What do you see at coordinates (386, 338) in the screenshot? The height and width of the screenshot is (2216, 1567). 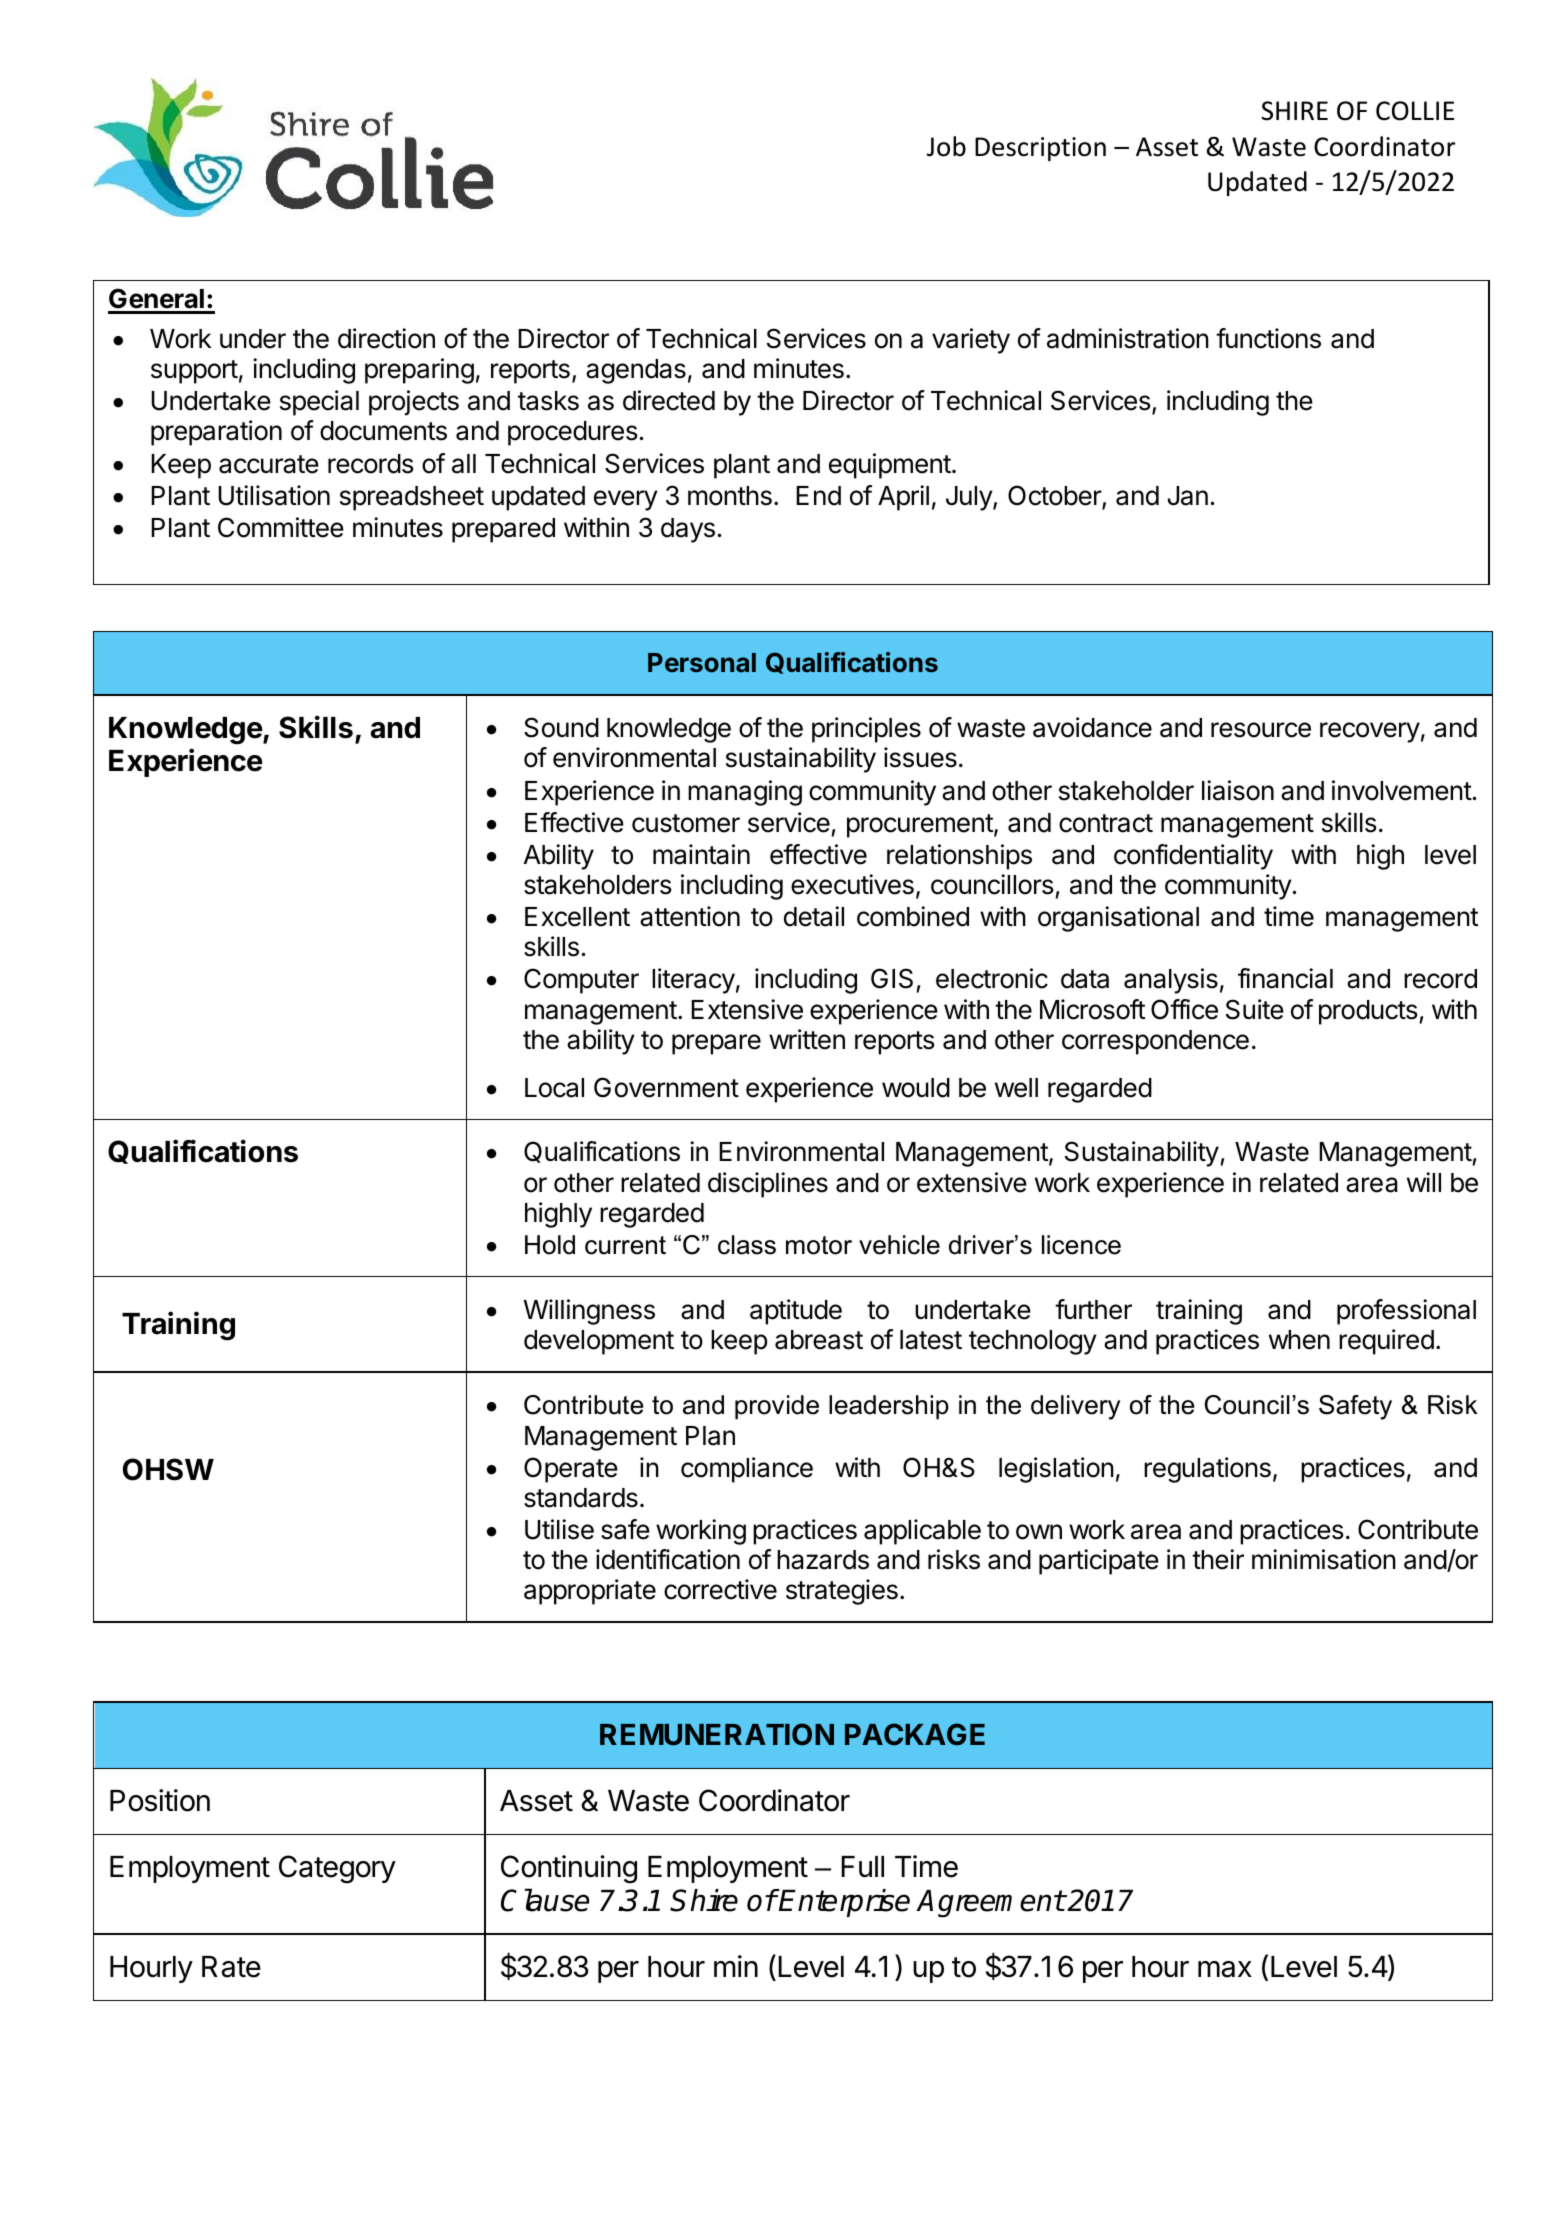 I see `direction` at bounding box center [386, 338].
